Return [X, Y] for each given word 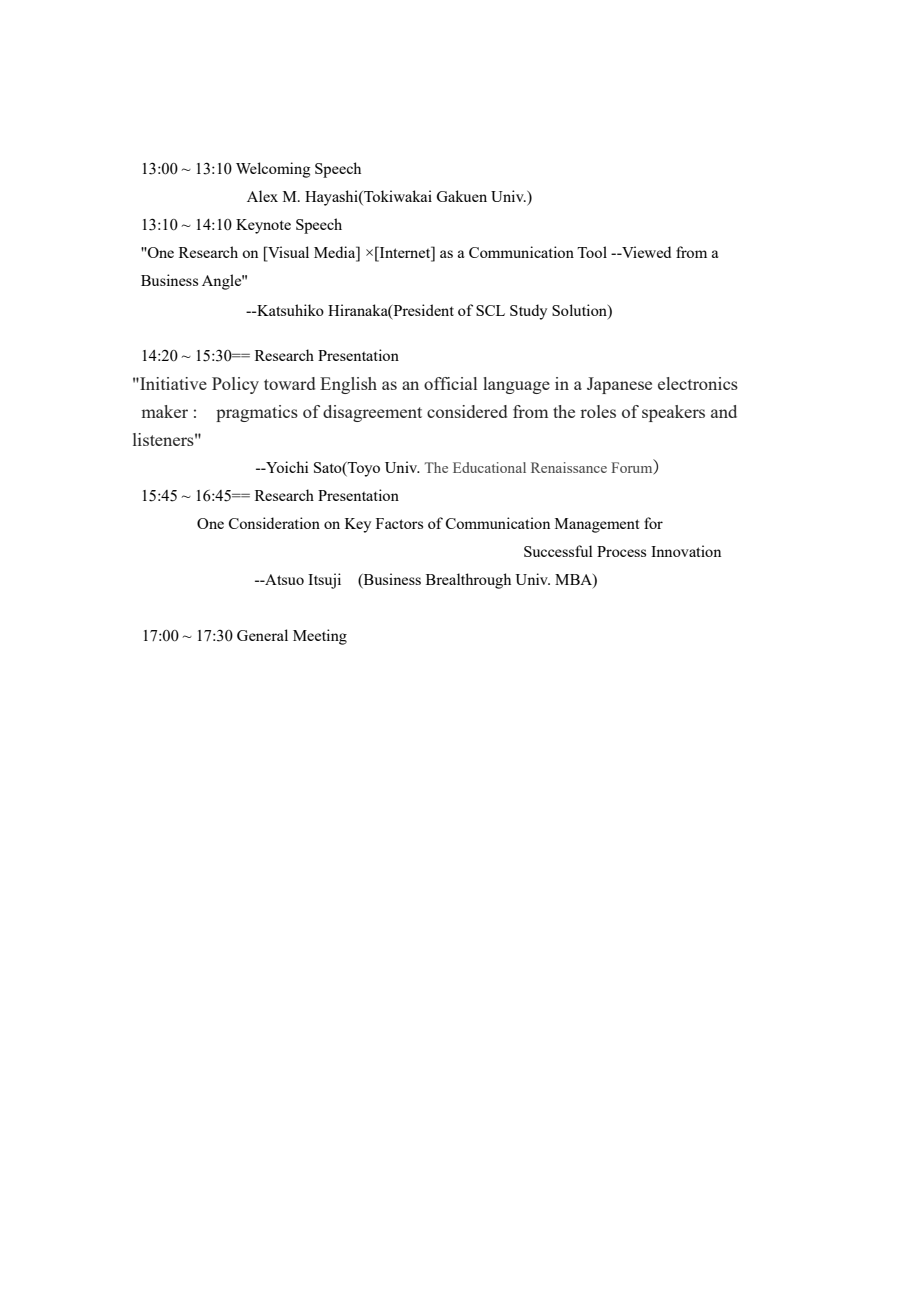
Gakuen [461, 196]
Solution [580, 310]
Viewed [645, 252]
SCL [490, 310]
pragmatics [257, 413]
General [262, 635]
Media [336, 252]
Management [597, 525]
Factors [399, 523]
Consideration [274, 523]
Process [621, 551]
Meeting [320, 637]
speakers [673, 413]
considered [467, 411]
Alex [262, 196]
